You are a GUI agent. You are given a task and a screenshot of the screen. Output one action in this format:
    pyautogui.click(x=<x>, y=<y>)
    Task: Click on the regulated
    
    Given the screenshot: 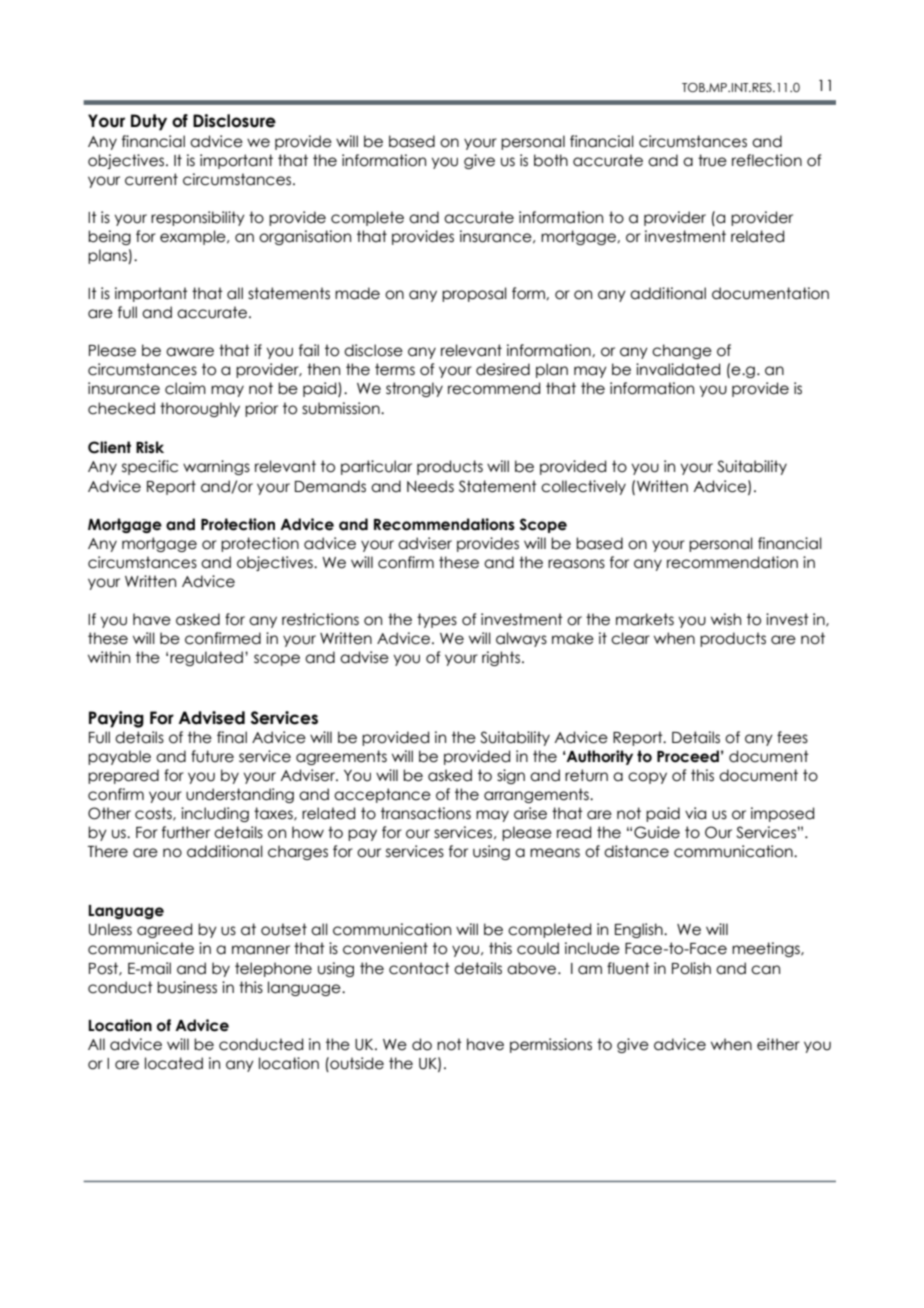 What is the action you would take?
    pyautogui.click(x=206, y=658)
